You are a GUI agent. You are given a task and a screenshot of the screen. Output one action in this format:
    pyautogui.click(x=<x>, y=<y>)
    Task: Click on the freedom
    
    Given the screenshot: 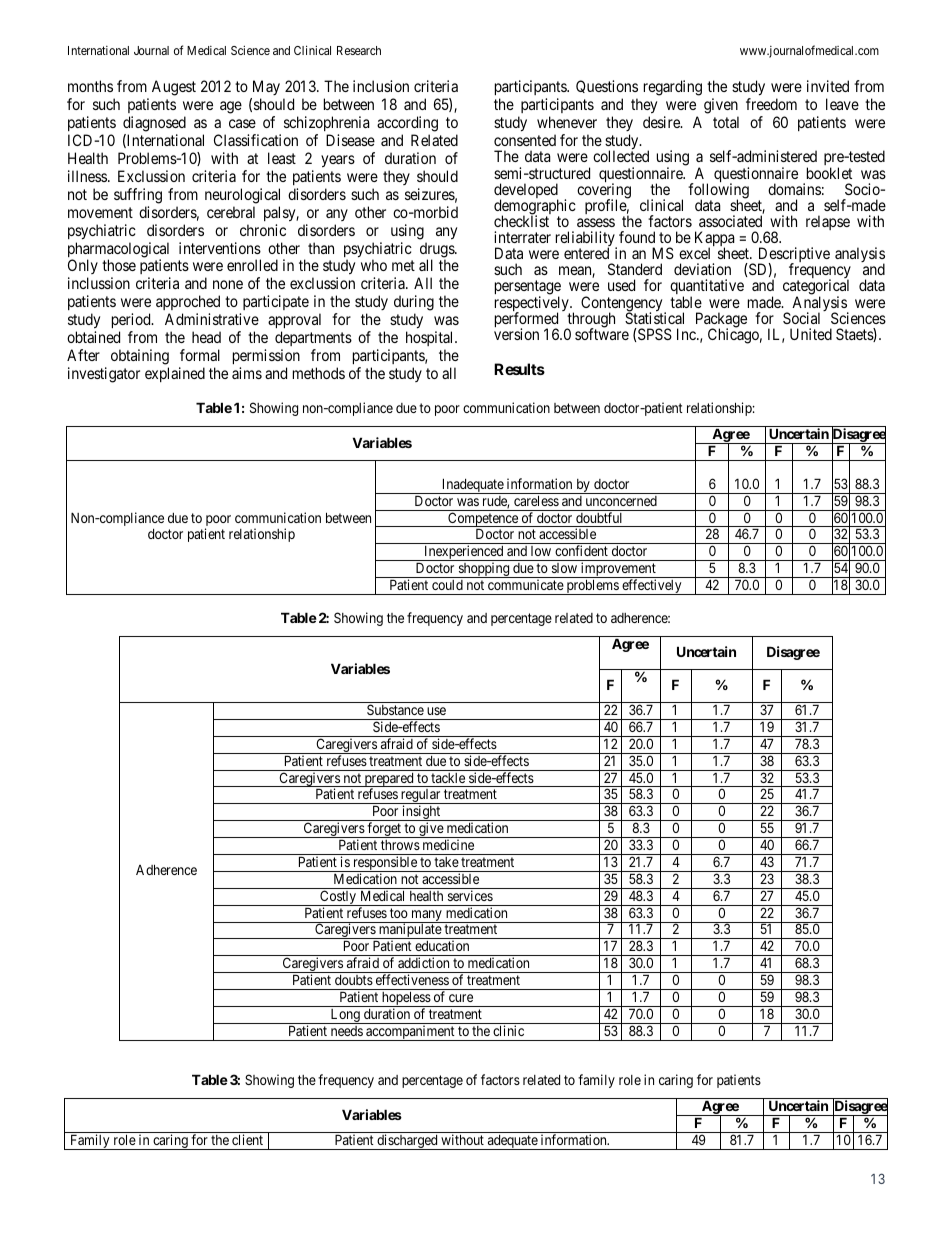 What is the action you would take?
    pyautogui.click(x=771, y=104)
